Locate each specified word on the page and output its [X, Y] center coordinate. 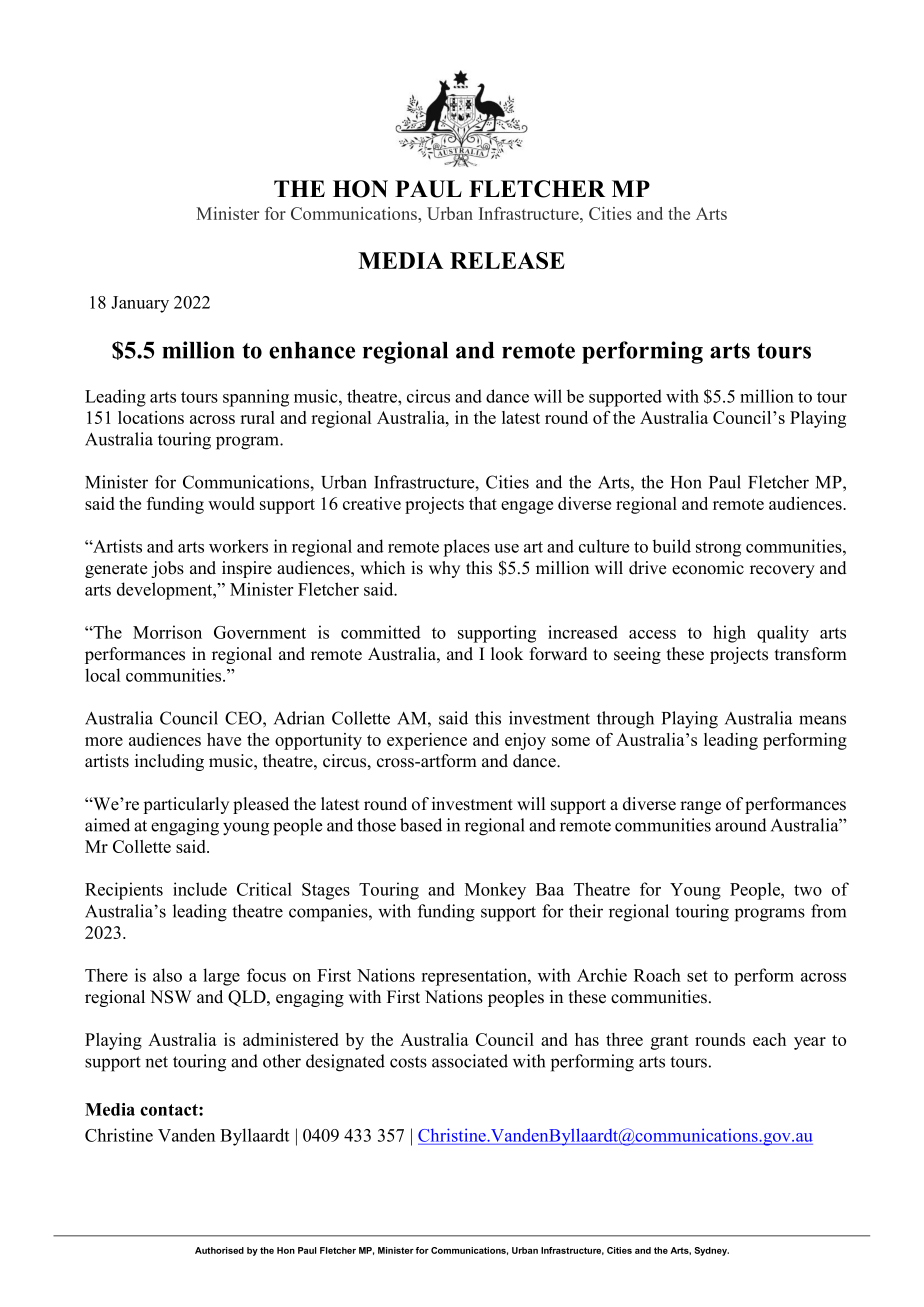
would [231, 503]
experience [427, 741]
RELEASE [507, 260]
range [700, 807]
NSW [171, 997]
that [483, 503]
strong [718, 549]
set [697, 976]
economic [708, 568]
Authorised [219, 1250]
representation [475, 977]
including [169, 762]
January [140, 304]
